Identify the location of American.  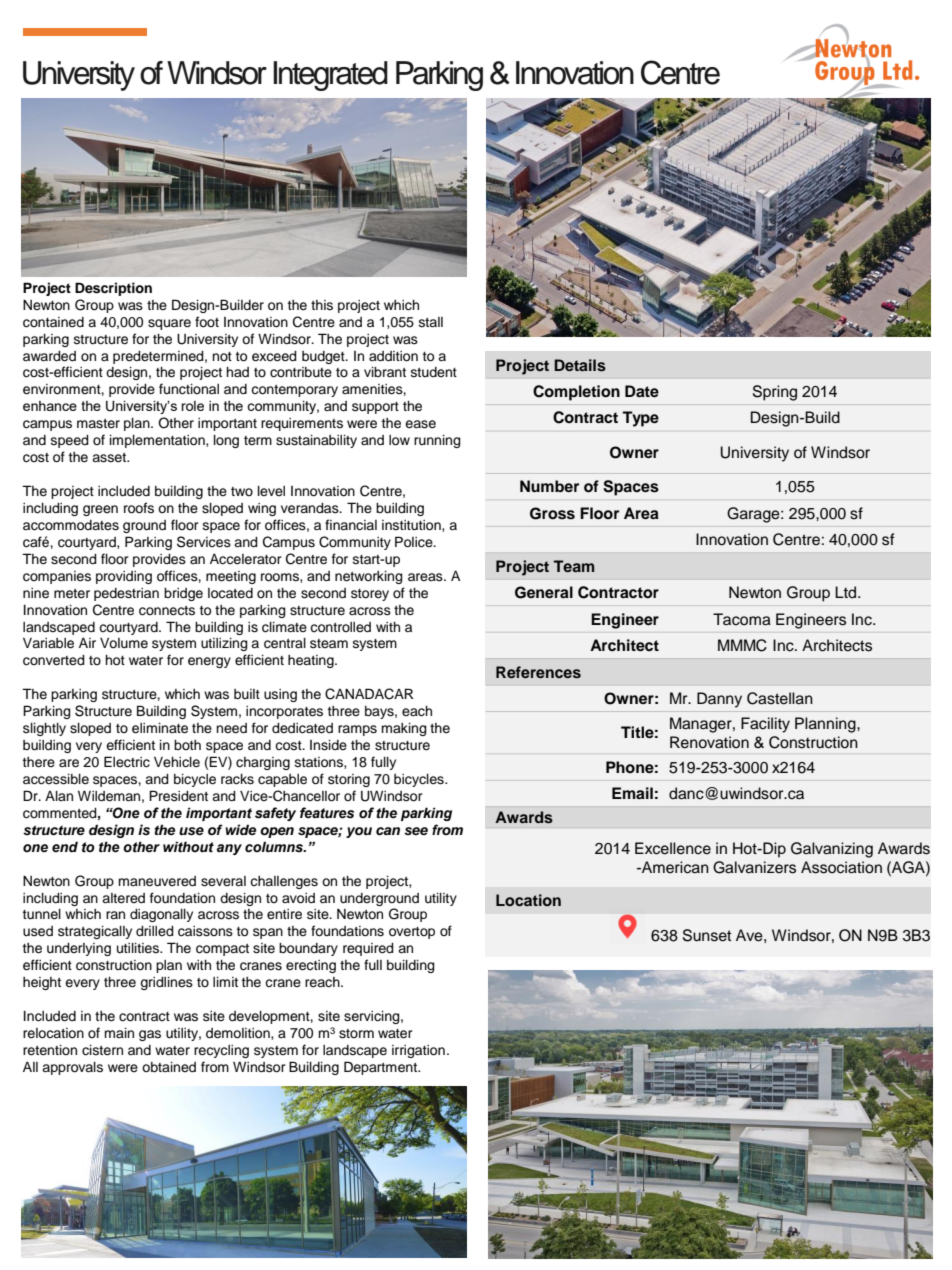
(674, 867).
